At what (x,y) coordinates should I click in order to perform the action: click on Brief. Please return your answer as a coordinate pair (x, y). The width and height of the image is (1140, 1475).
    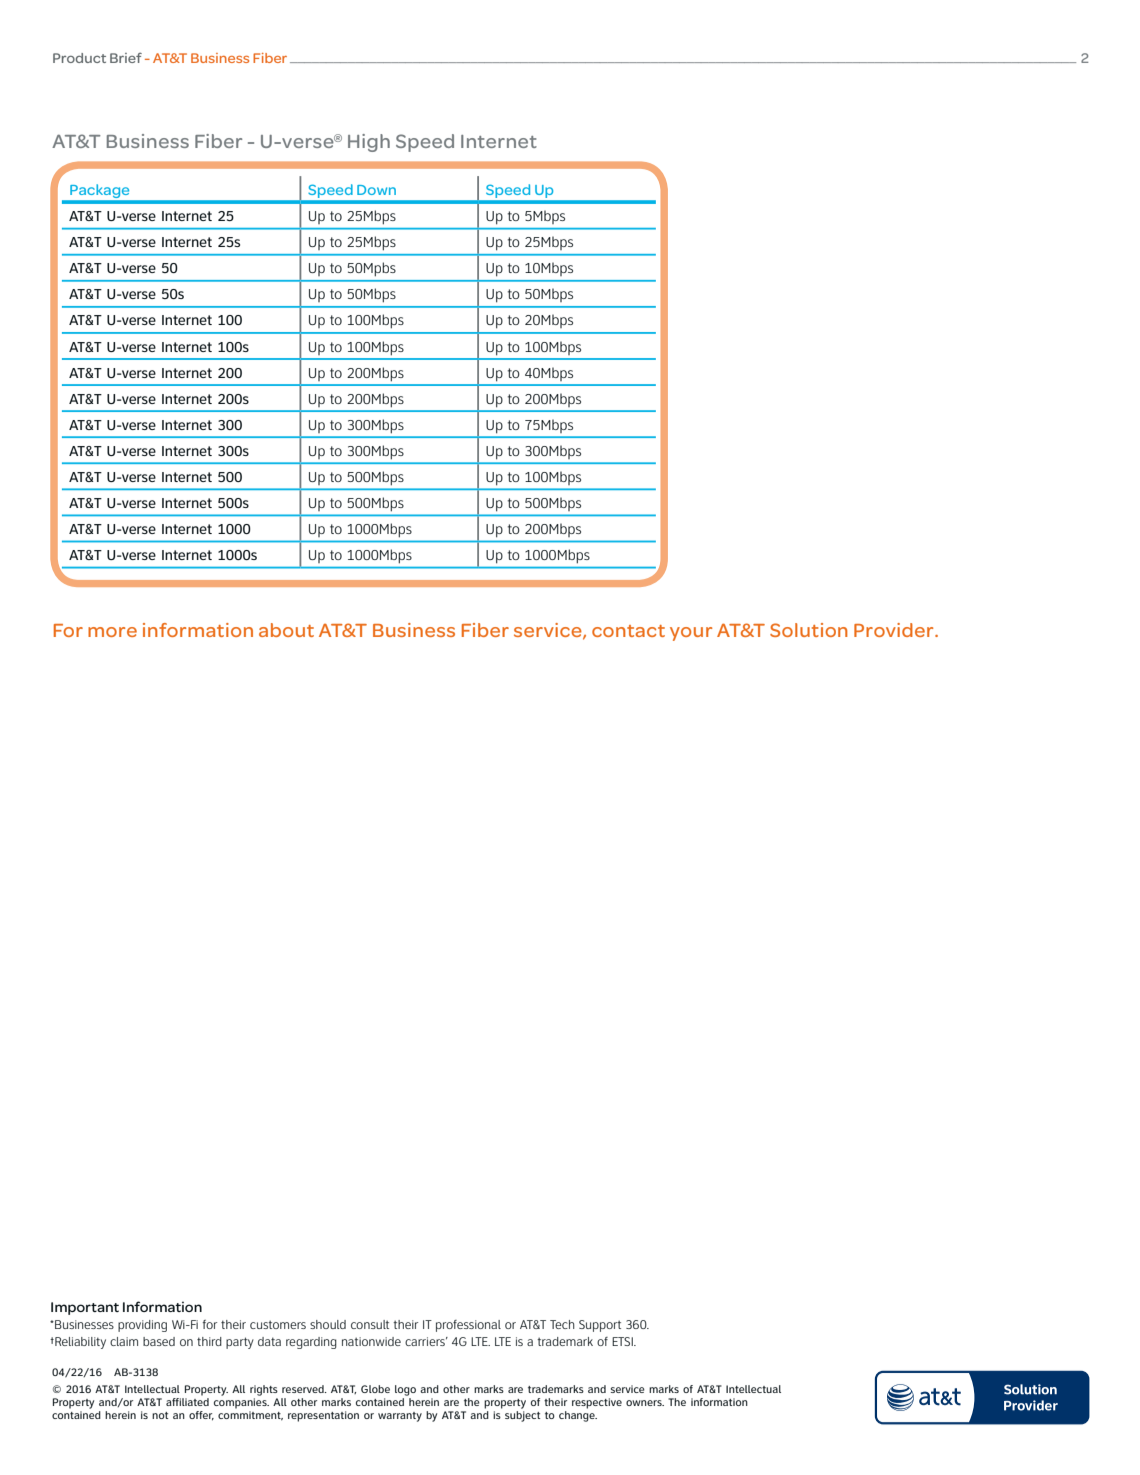
    Looking at the image, I should click on (126, 58).
